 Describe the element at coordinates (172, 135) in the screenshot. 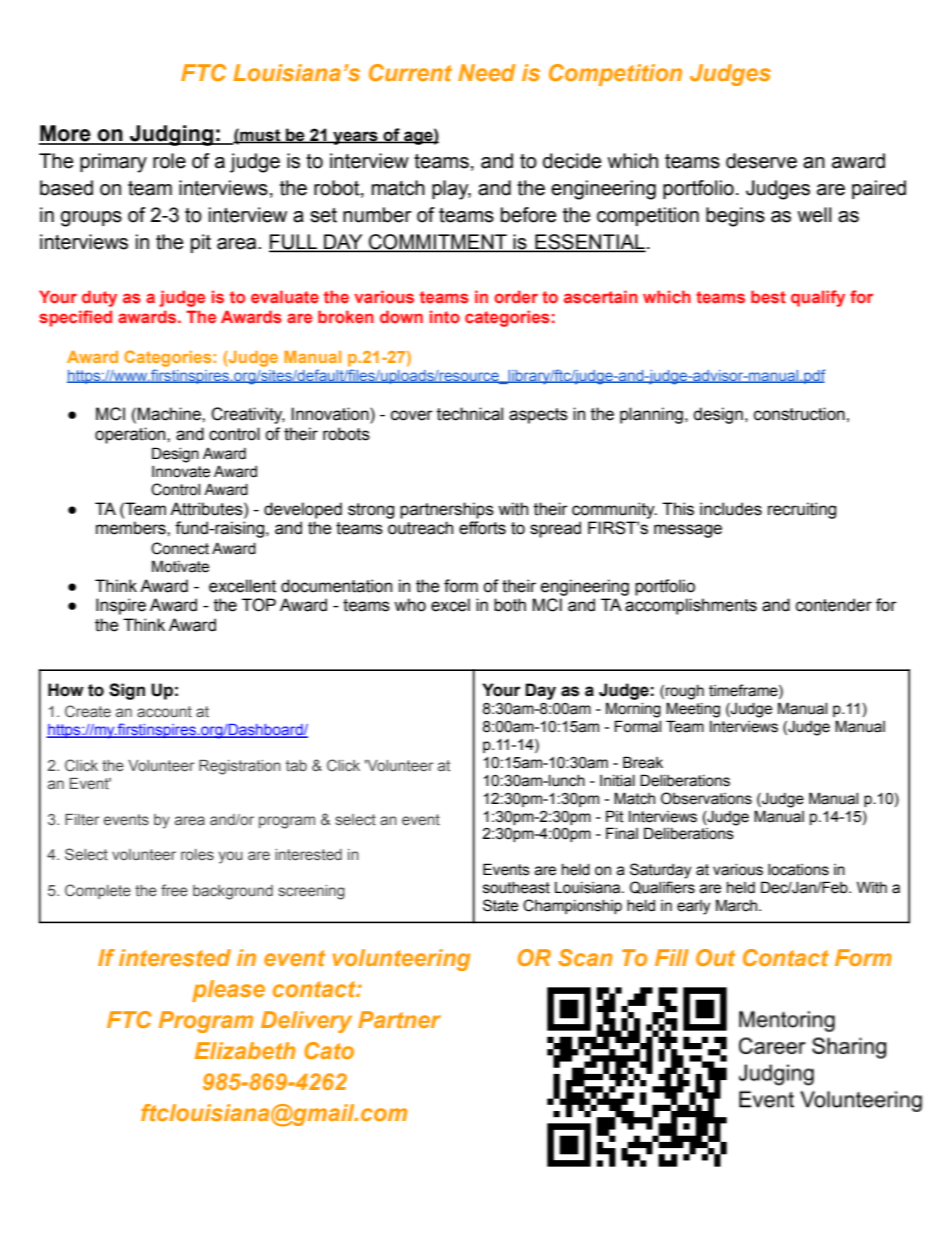

I see `Judging` at that location.
